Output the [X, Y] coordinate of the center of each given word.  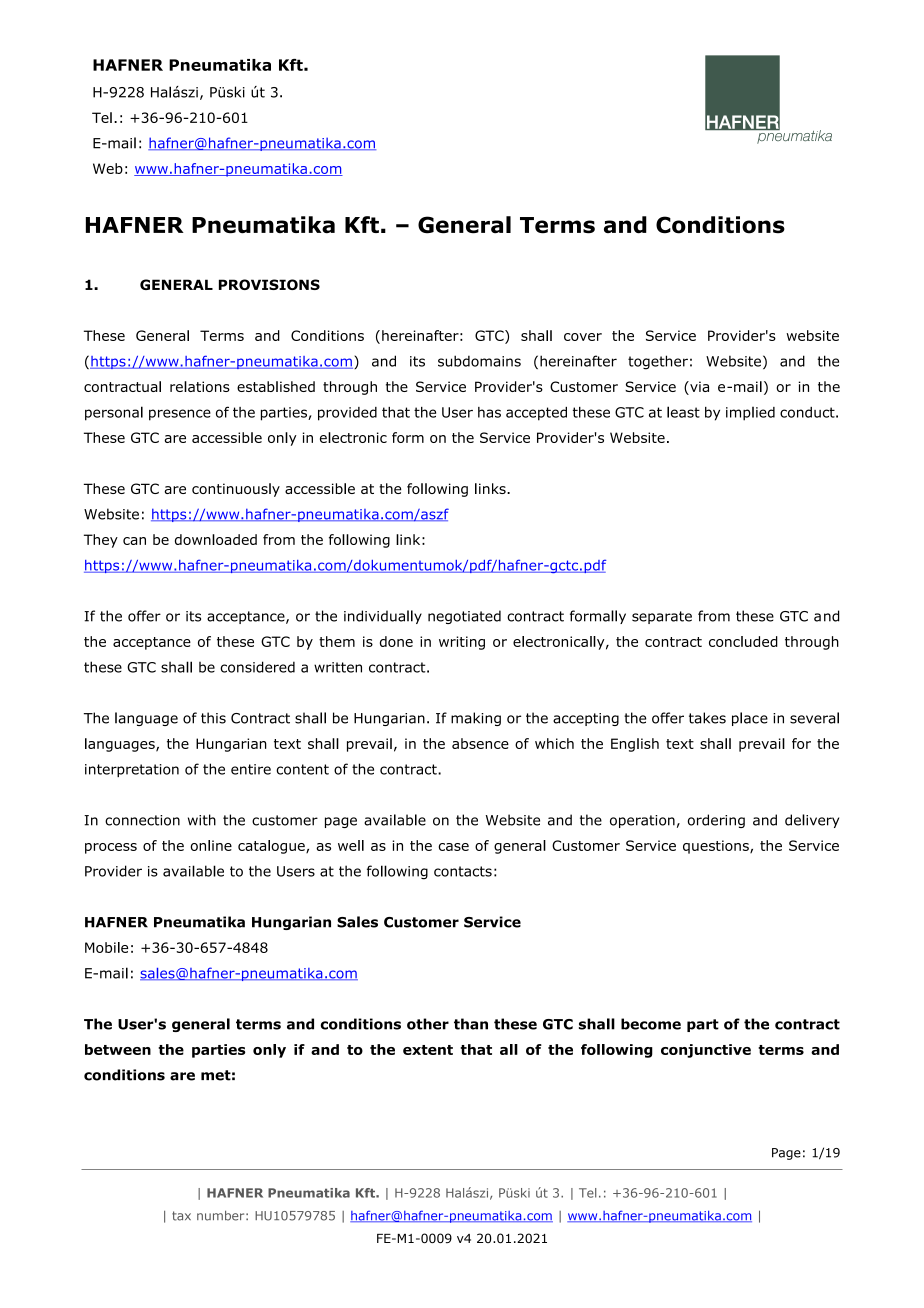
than [471, 1024]
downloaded [216, 539]
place [750, 719]
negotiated [464, 617]
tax [181, 1216]
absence [480, 743]
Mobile [106, 947]
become [651, 1024]
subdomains [479, 361]
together [658, 362]
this [213, 718]
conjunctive [706, 1051]
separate [662, 617]
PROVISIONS [269, 284]
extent [428, 1050]
